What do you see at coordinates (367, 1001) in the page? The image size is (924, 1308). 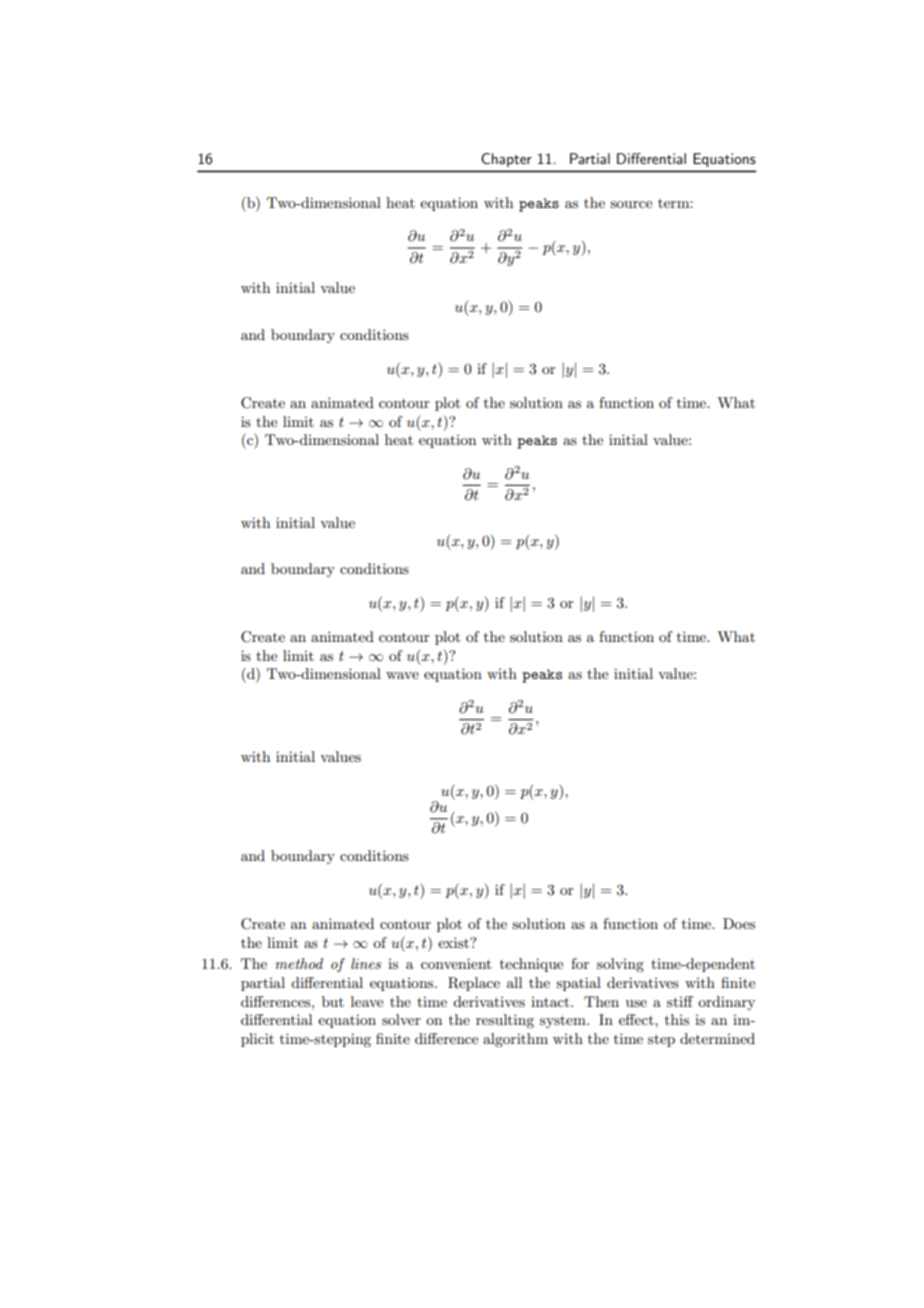 I see `leave` at bounding box center [367, 1001].
